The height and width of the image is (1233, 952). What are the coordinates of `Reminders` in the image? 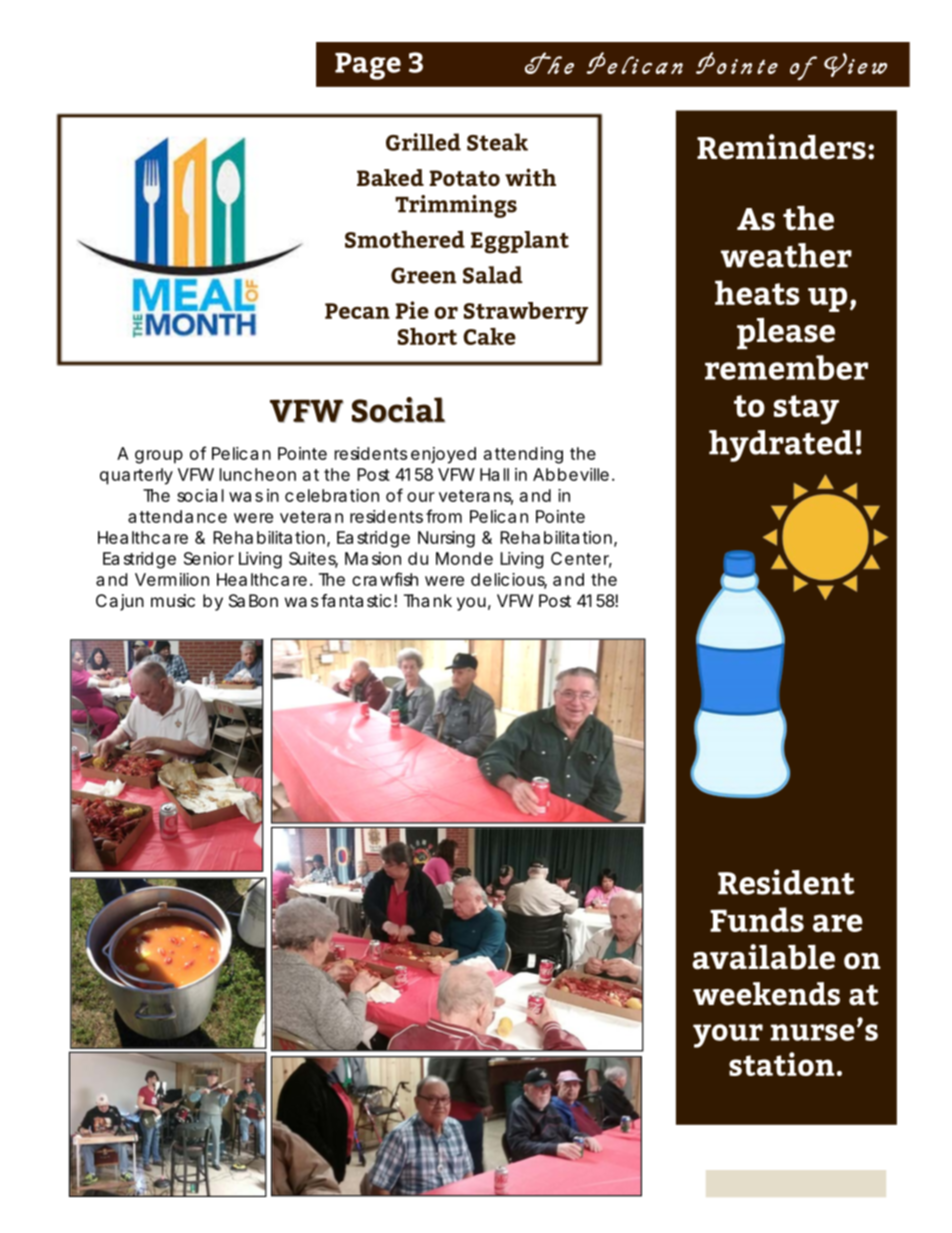 It's located at (781, 147).
